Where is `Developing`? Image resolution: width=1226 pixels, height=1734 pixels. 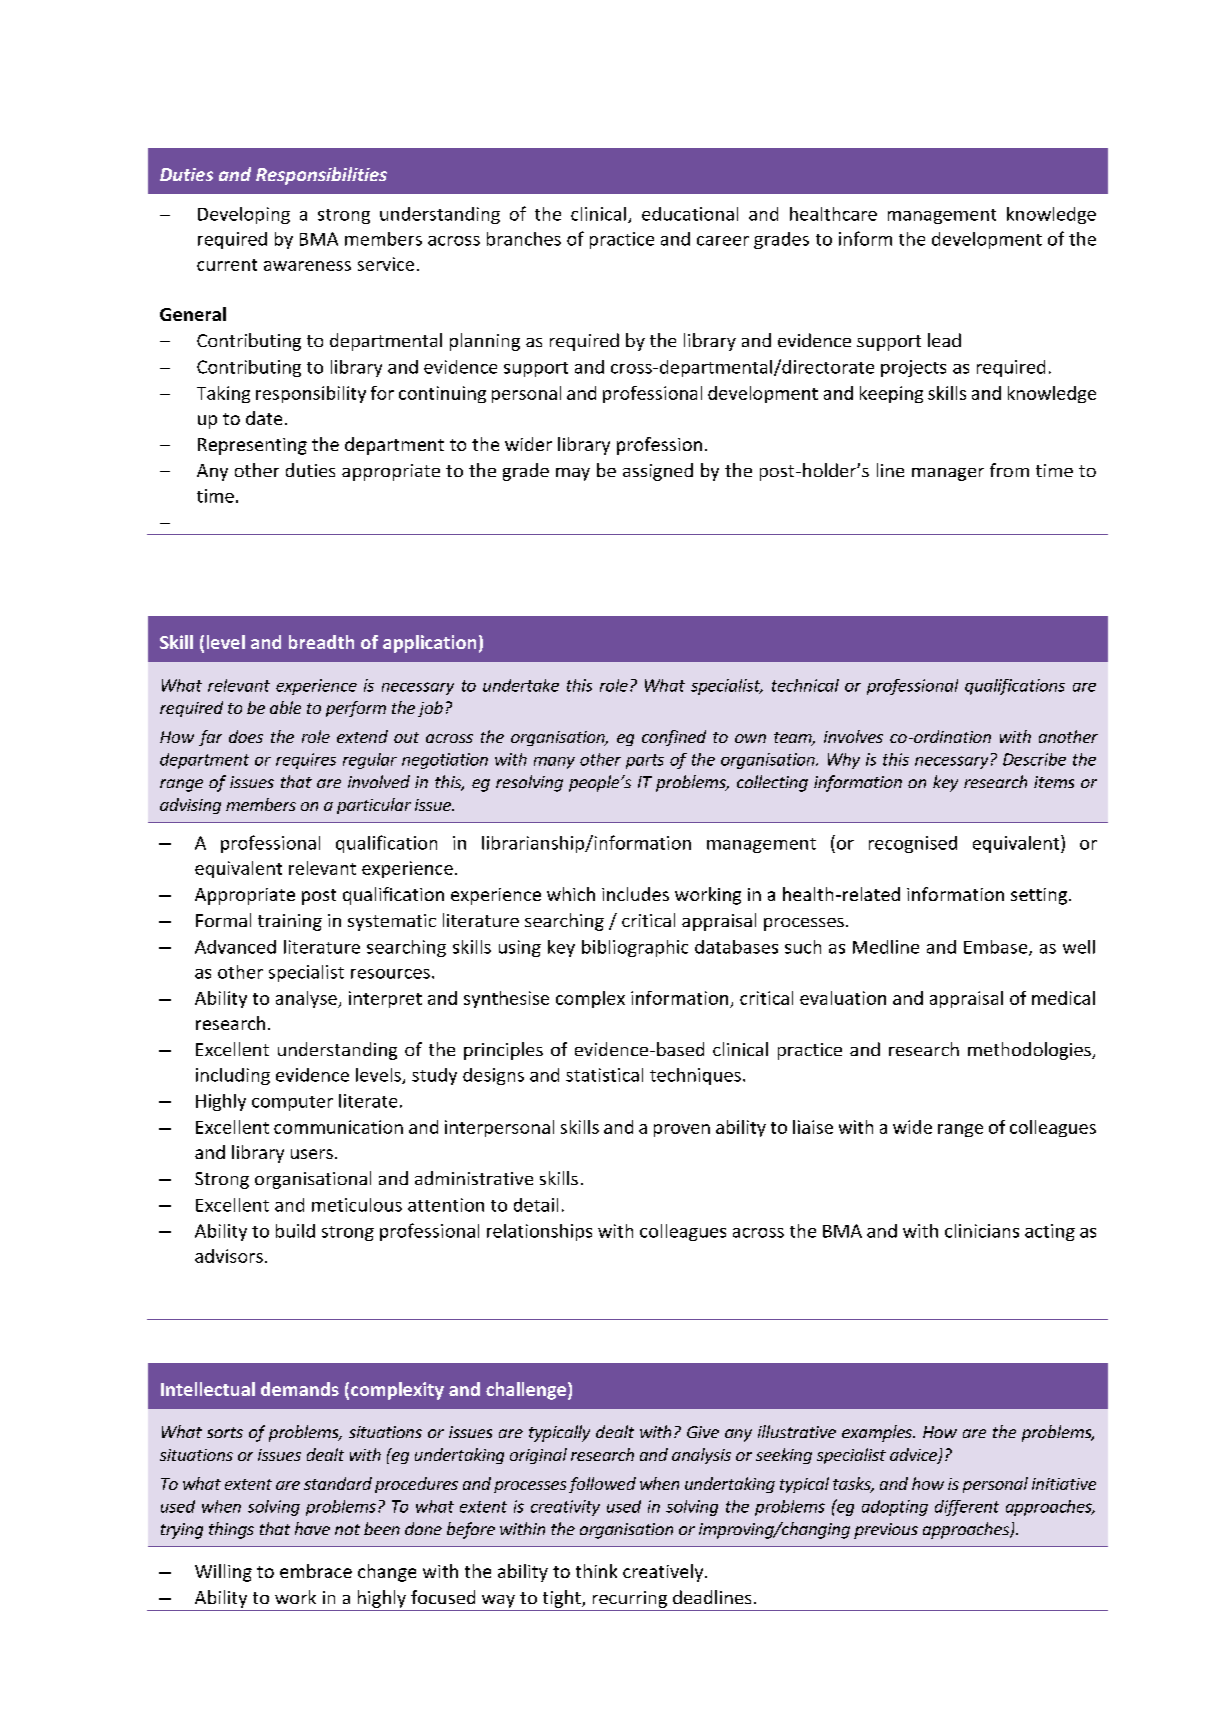
Developing is located at coordinates (244, 215).
